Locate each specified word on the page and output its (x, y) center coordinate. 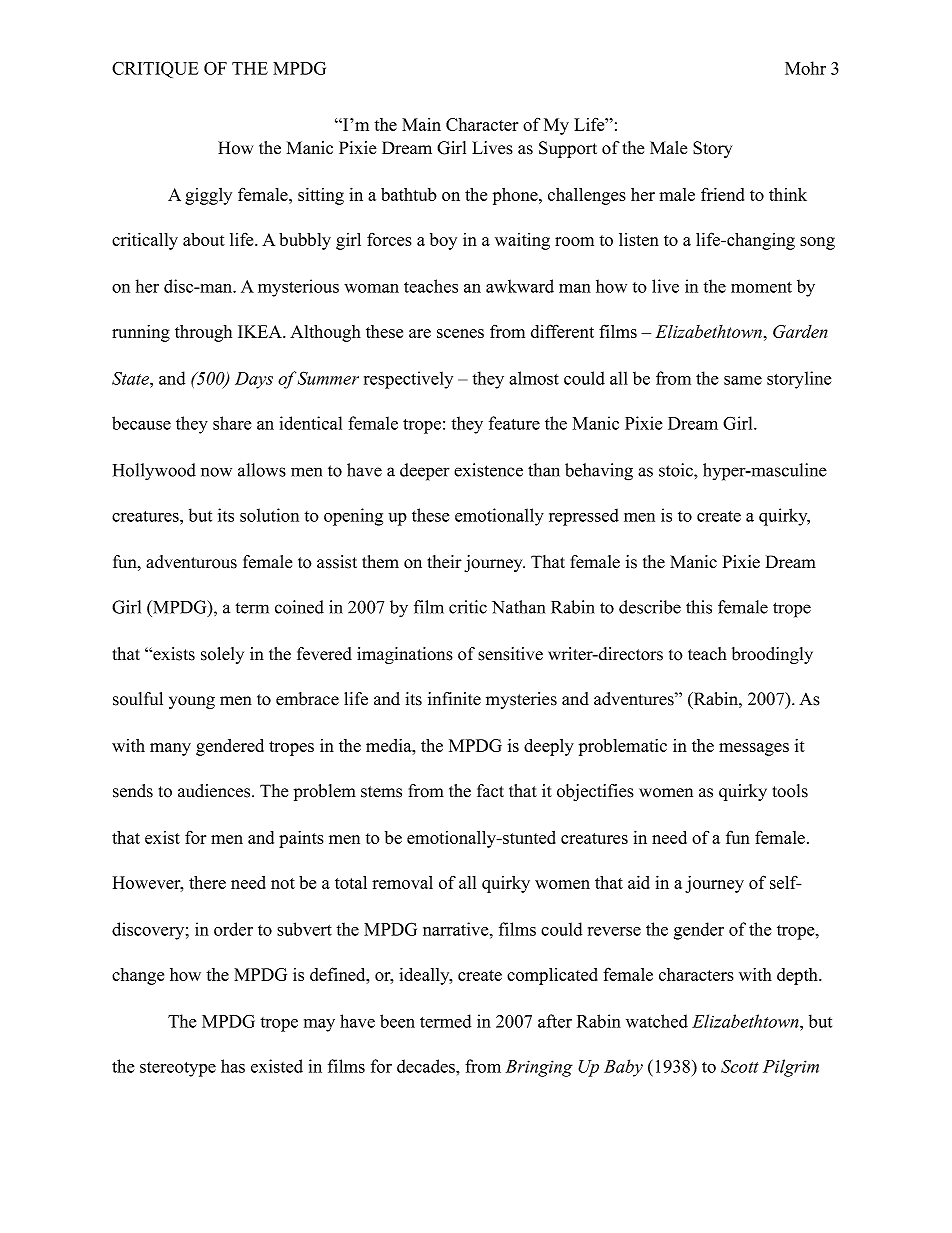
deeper (425, 472)
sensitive (510, 654)
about (204, 239)
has (233, 1066)
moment (761, 287)
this (699, 607)
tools (790, 791)
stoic (677, 470)
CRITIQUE (155, 69)
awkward (520, 286)
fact (490, 791)
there (207, 882)
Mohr (805, 68)
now (216, 472)
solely (222, 655)
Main (421, 124)
